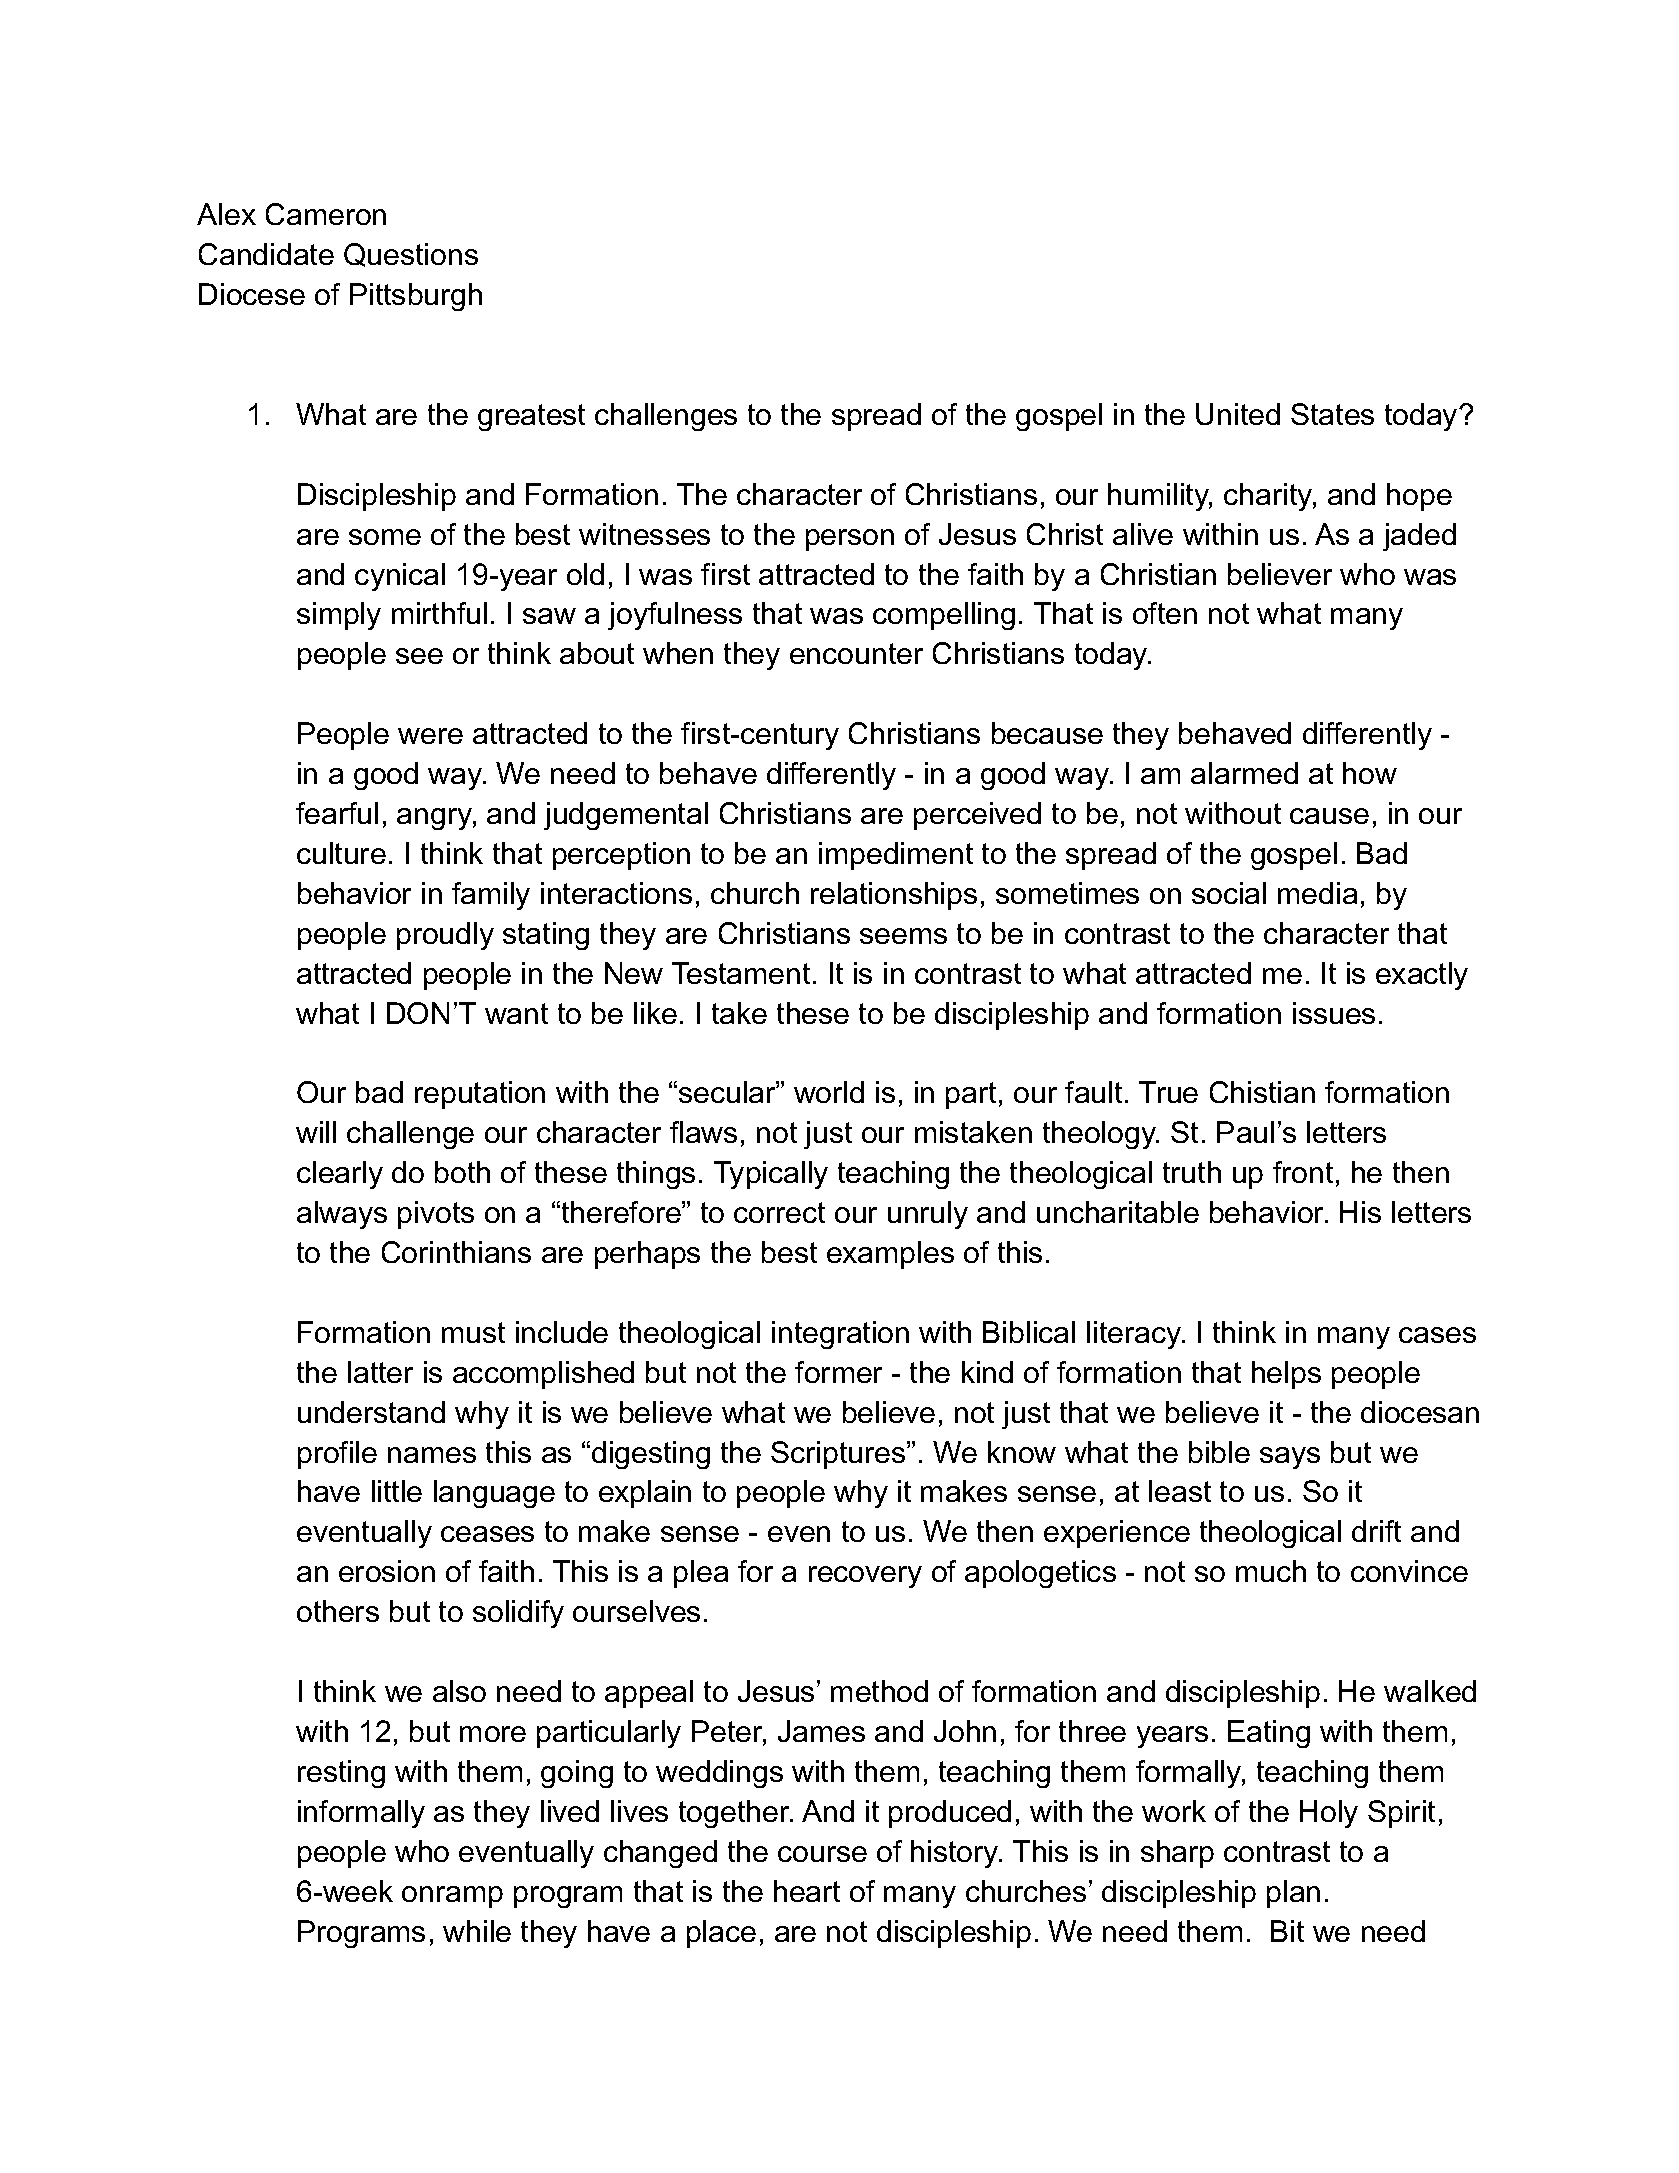  Describe the element at coordinates (477, 1931) in the screenshot. I see `while` at that location.
